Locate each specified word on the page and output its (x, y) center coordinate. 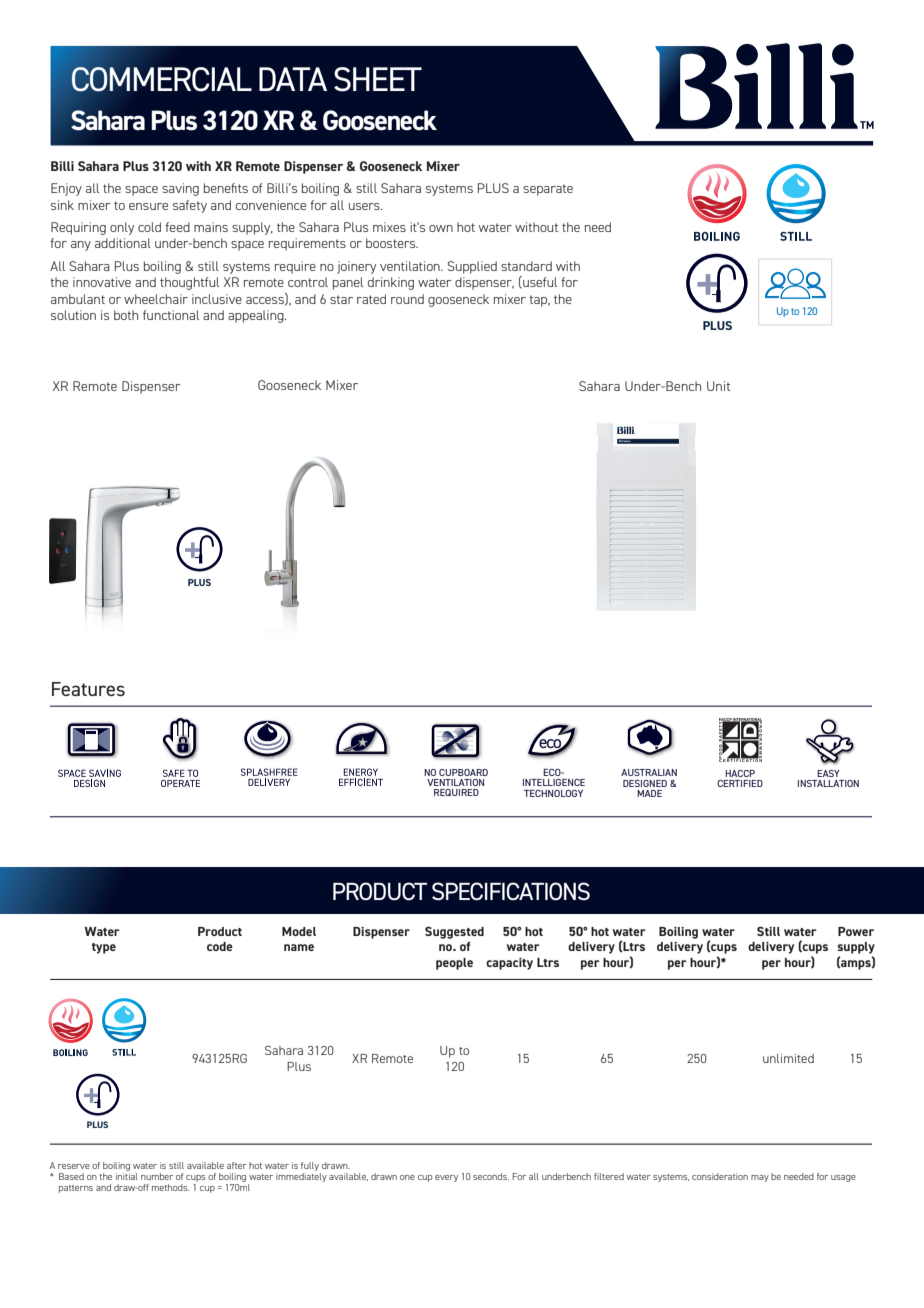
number (157, 1176)
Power (856, 931)
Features (88, 689)
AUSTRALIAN (649, 772)
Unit (718, 386)
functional (171, 315)
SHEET (378, 79)
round (407, 299)
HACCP (740, 773)
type (104, 948)
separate (548, 190)
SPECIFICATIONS (511, 891)
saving (180, 189)
